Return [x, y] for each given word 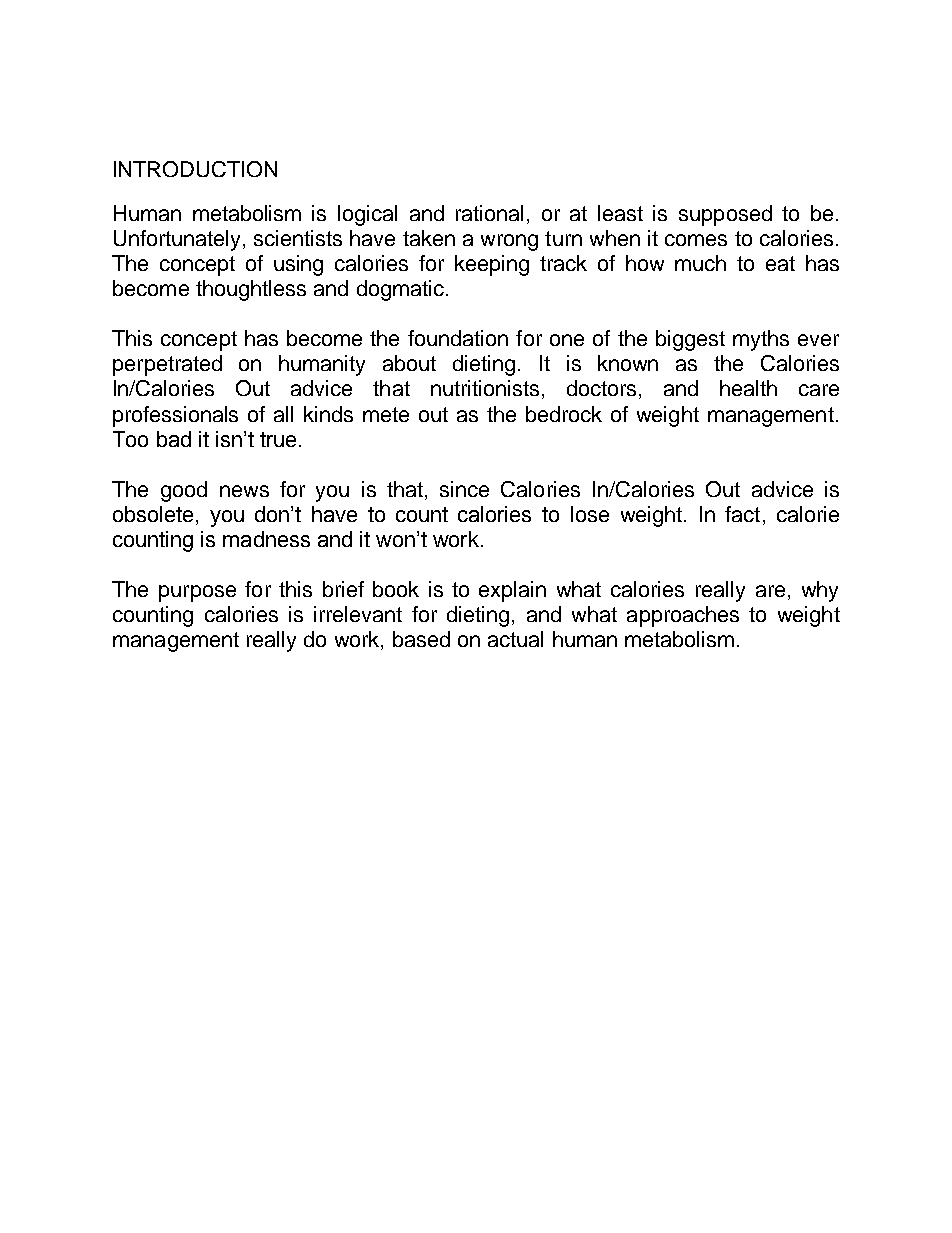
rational [489, 213]
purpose [197, 593]
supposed [725, 215]
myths [761, 340]
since [464, 489]
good [184, 491]
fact [742, 514]
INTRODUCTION [195, 169]
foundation [458, 338]
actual [515, 639]
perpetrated [167, 365]
